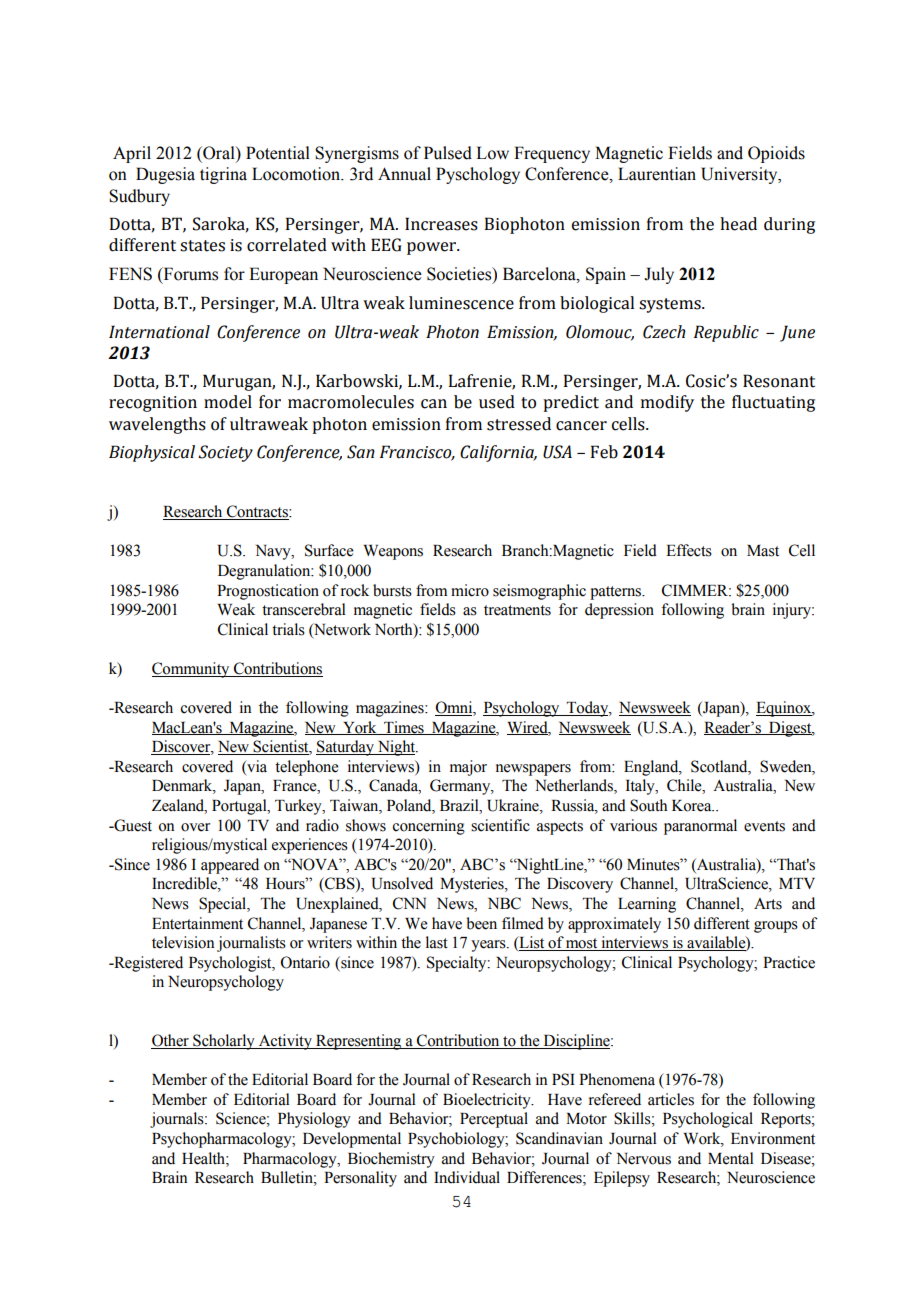  What do you see at coordinates (700, 827) in the screenshot?
I see `paranormal` at bounding box center [700, 827].
